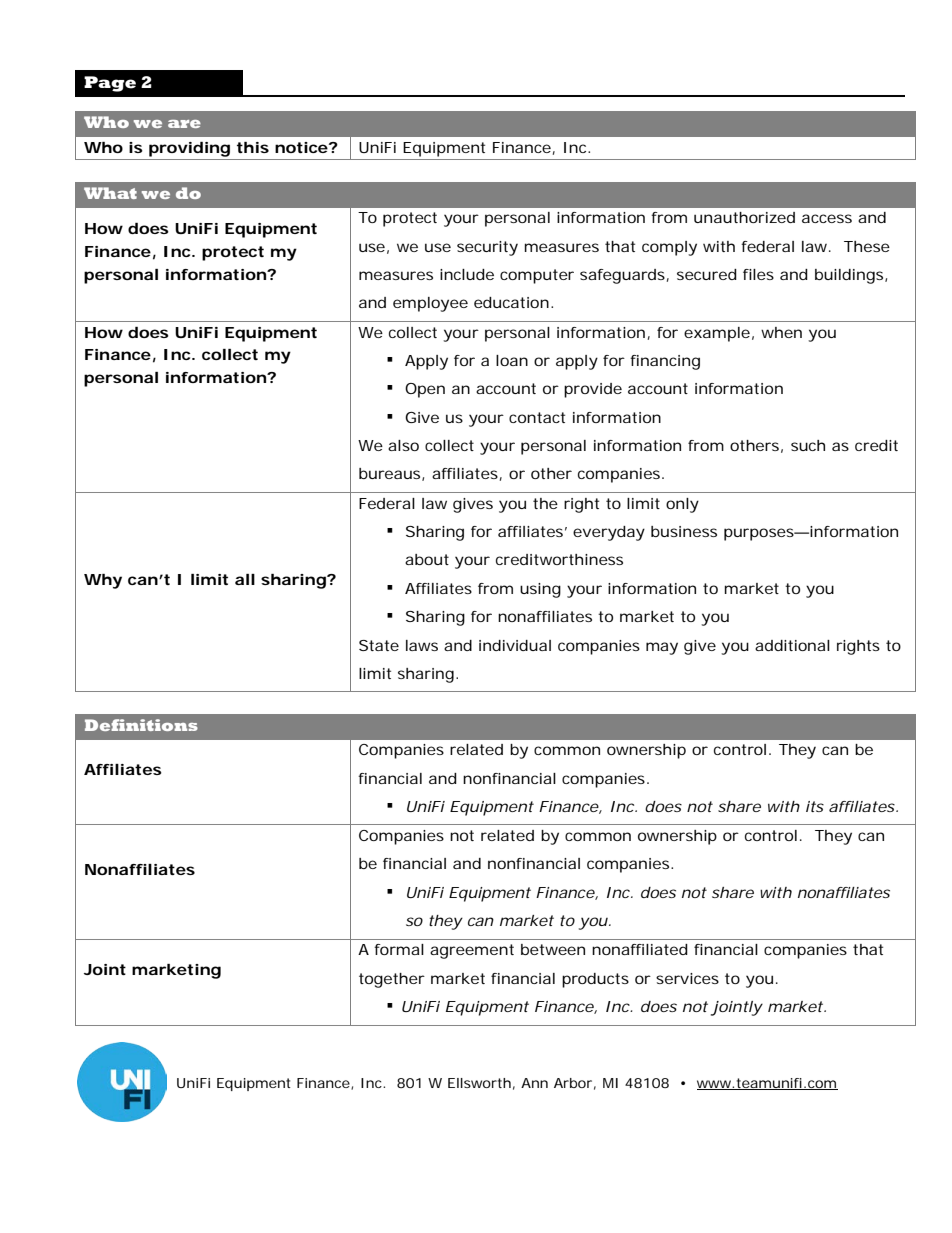 The image size is (952, 1233). I want to click on together, so click(392, 980).
